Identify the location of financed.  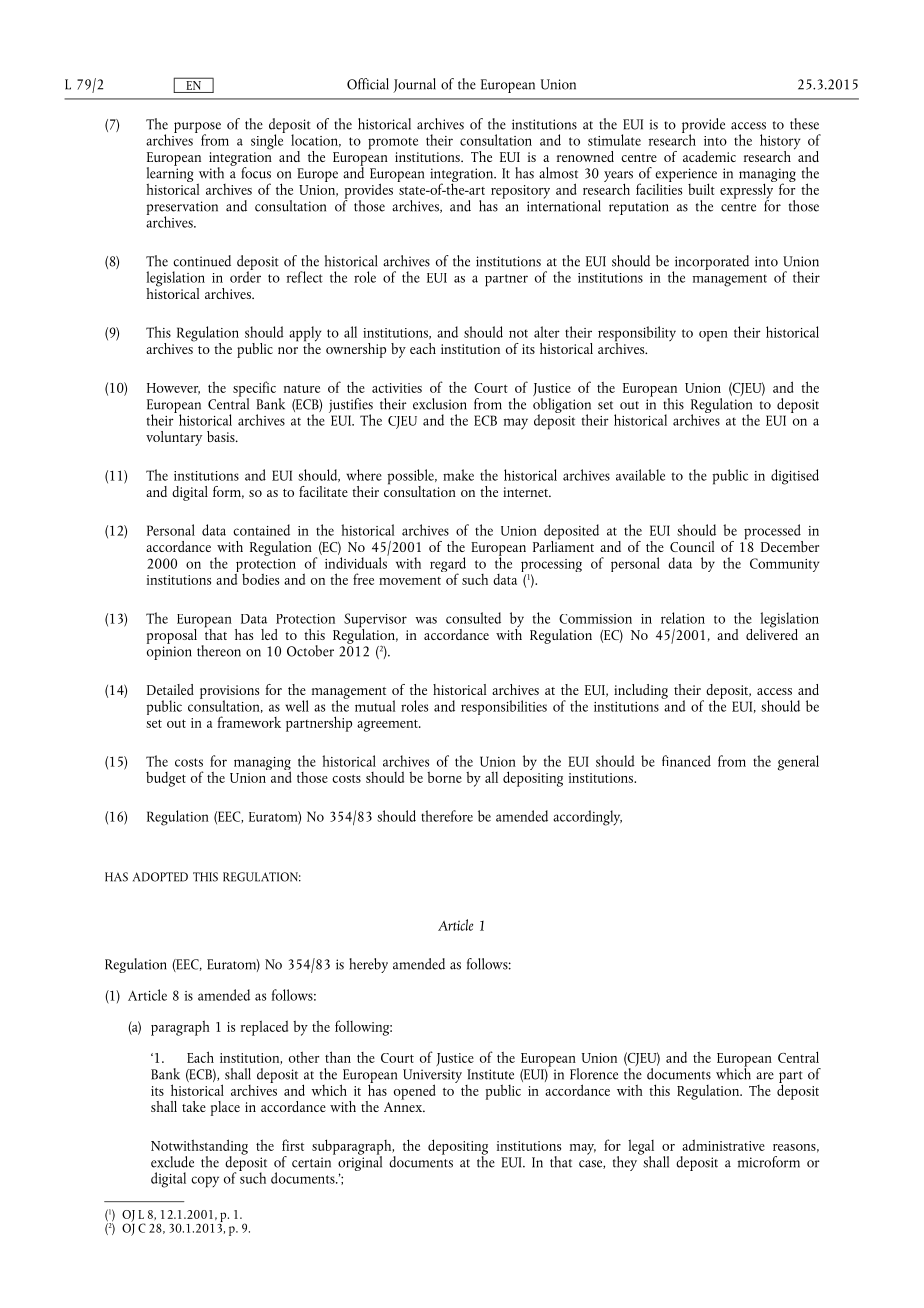
(686, 761).
